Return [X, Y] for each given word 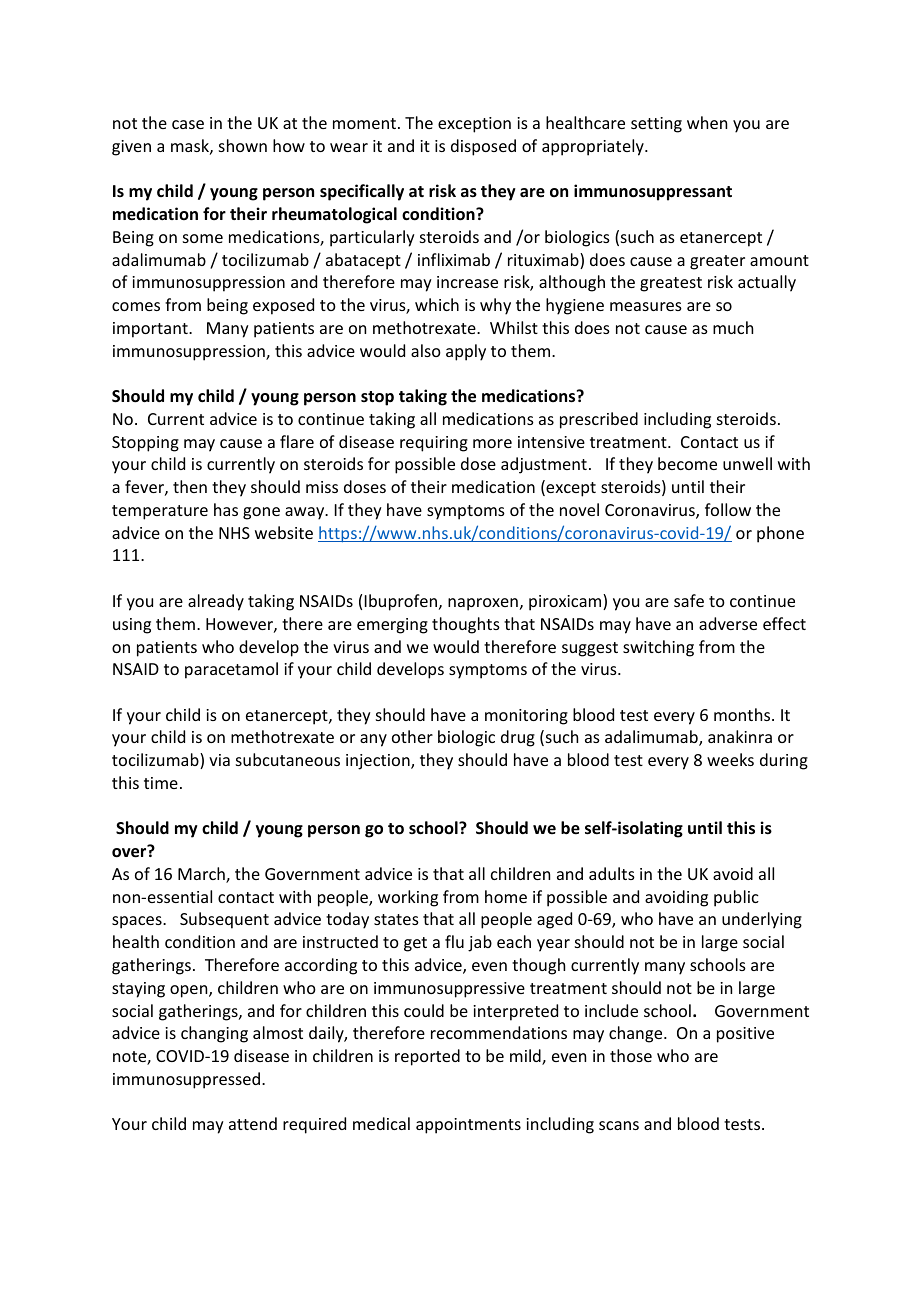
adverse [728, 623]
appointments [468, 1126]
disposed [483, 147]
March [202, 875]
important [151, 330]
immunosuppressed [186, 1080]
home [506, 896]
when [707, 122]
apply [466, 352]
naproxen [483, 604]
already [216, 602]
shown [243, 145]
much [733, 327]
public [736, 898]
